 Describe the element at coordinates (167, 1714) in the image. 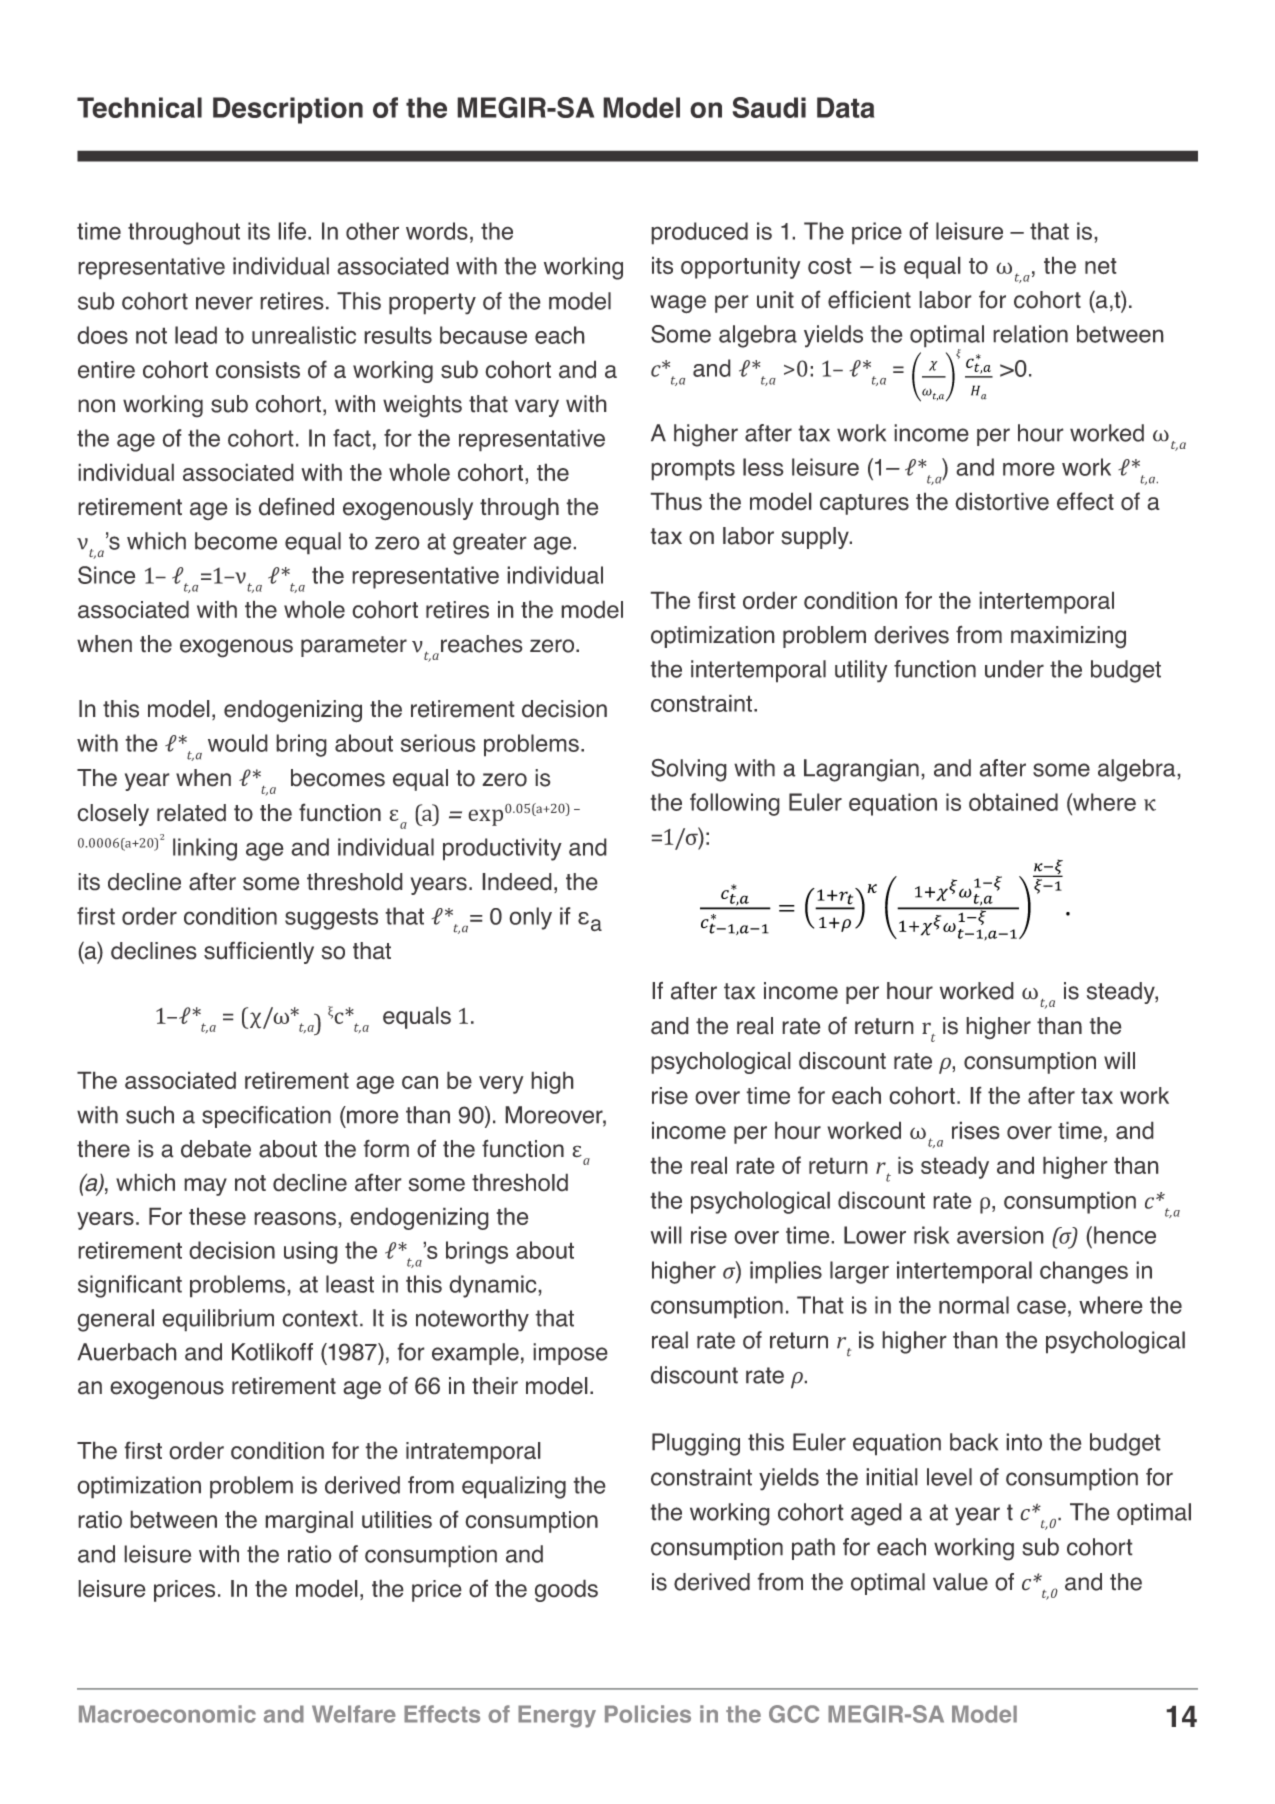

I see `Macroeconomic` at that location.
